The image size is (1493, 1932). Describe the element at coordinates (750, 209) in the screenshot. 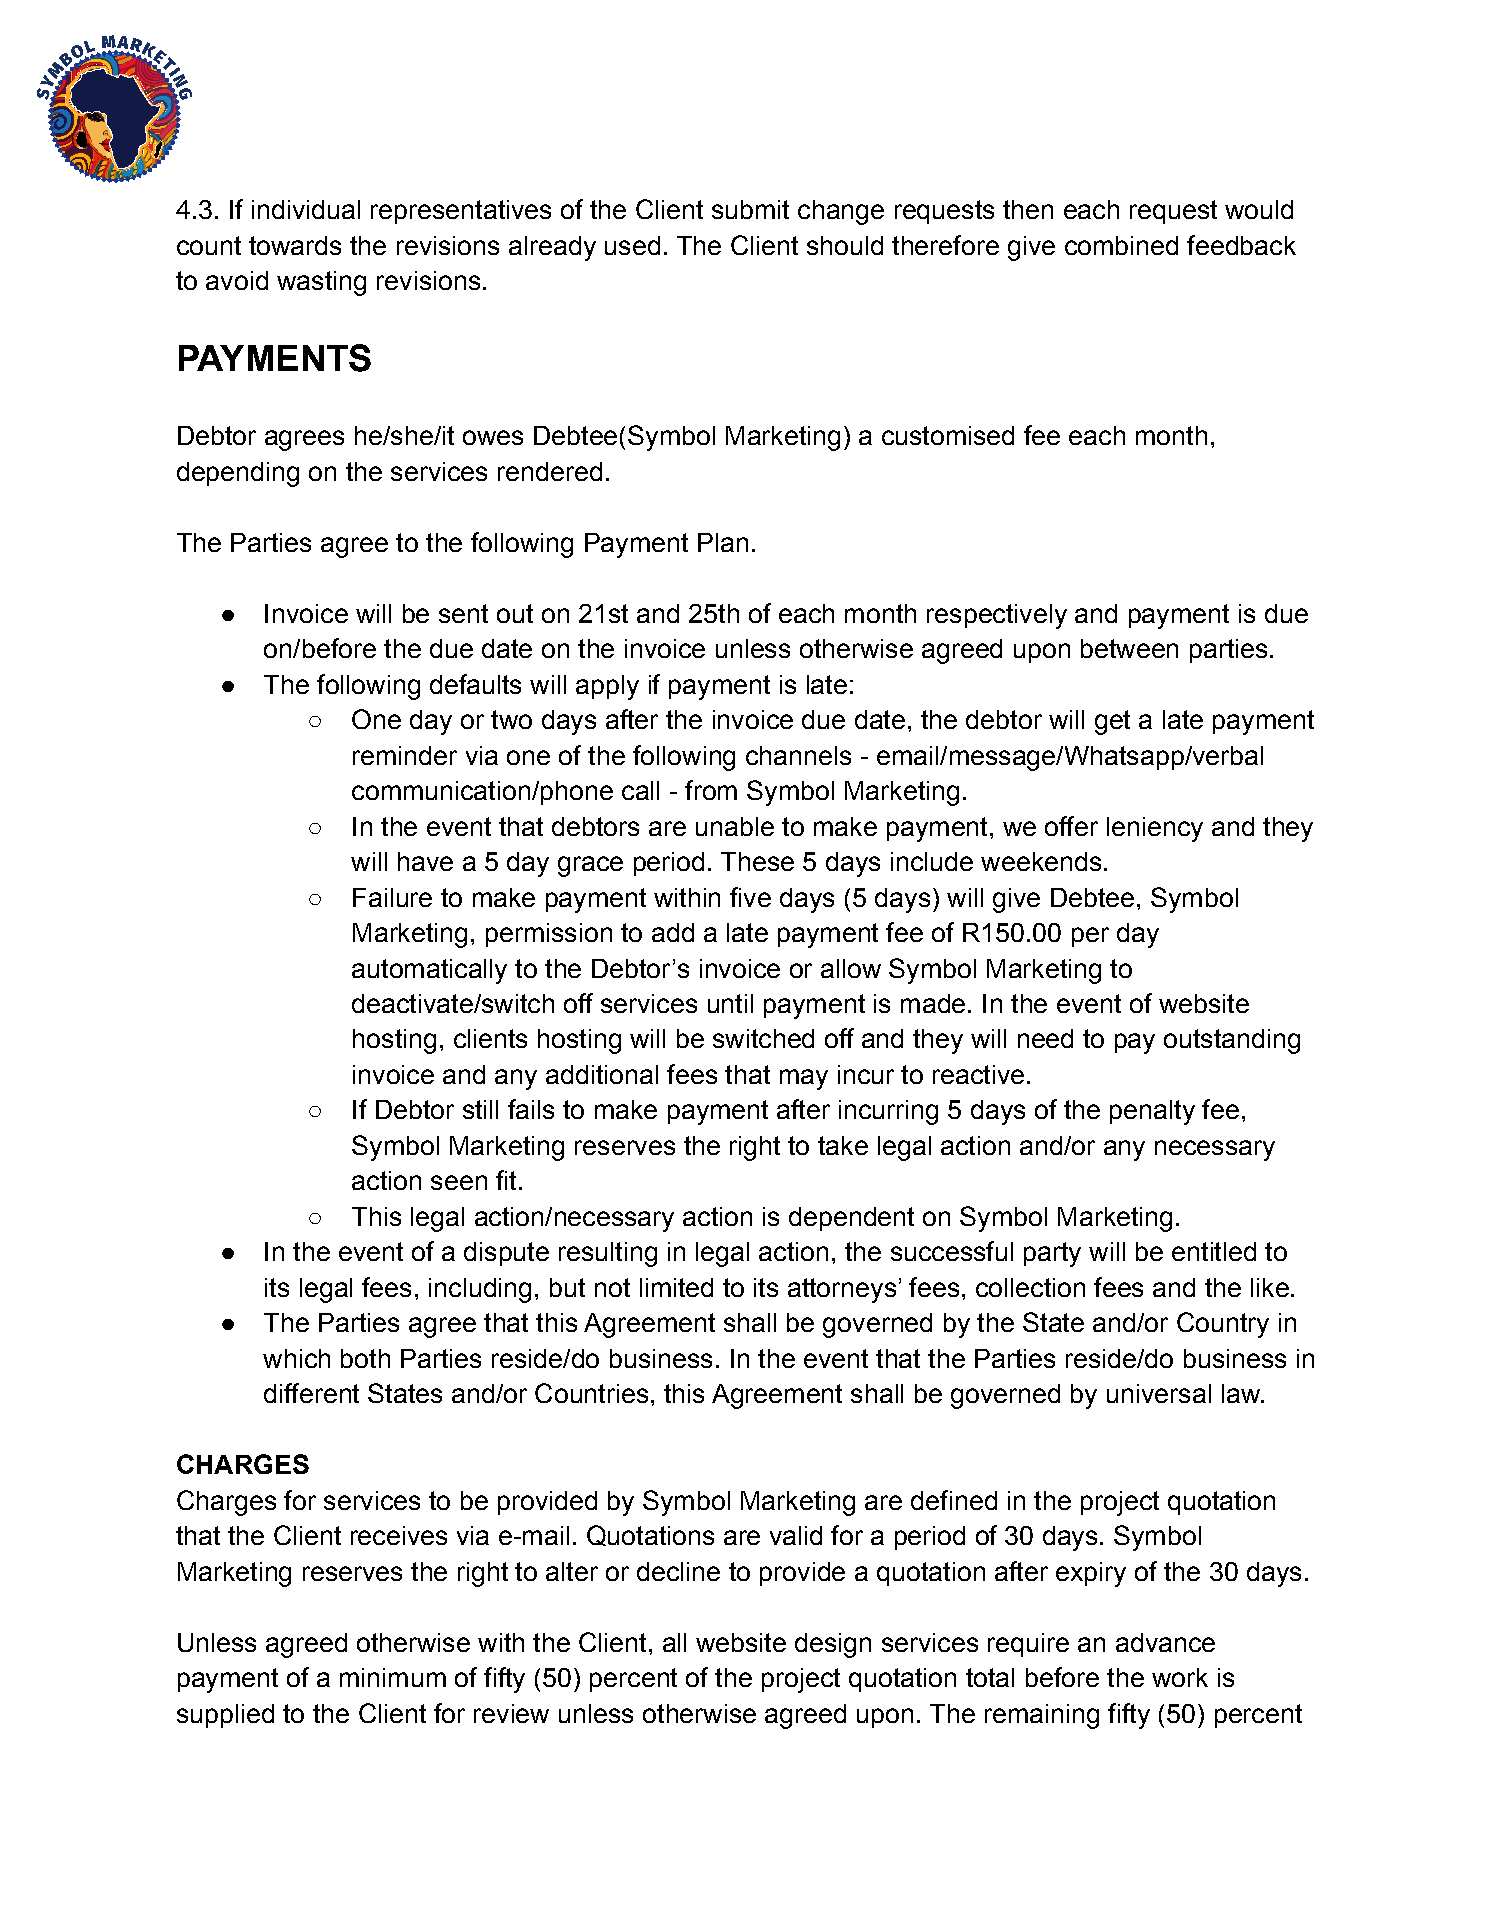

I see `submit` at that location.
